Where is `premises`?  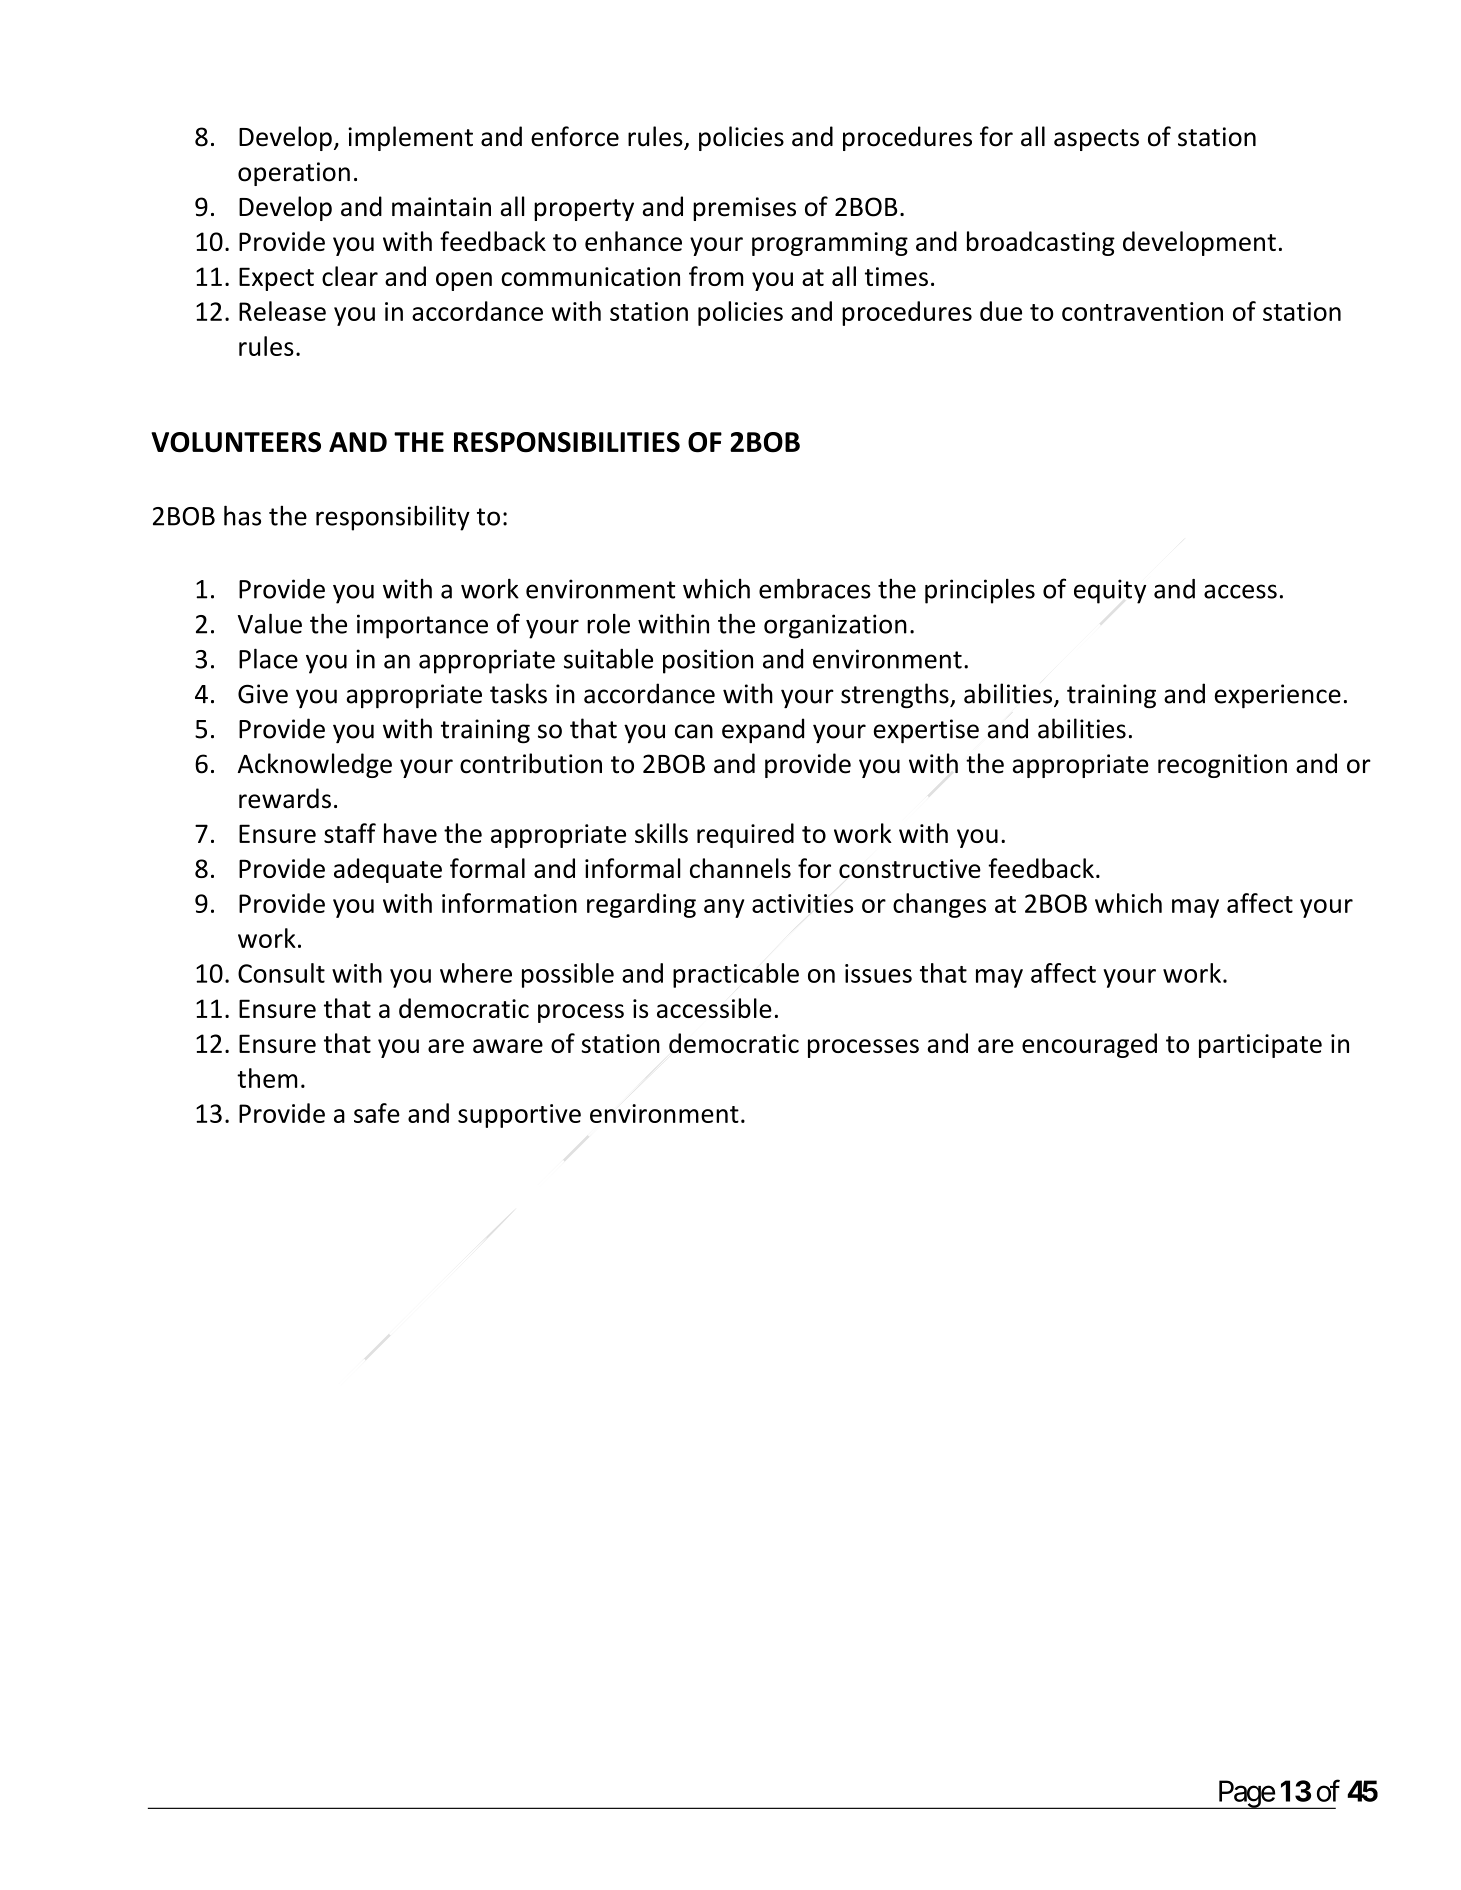
premises is located at coordinates (744, 209).
